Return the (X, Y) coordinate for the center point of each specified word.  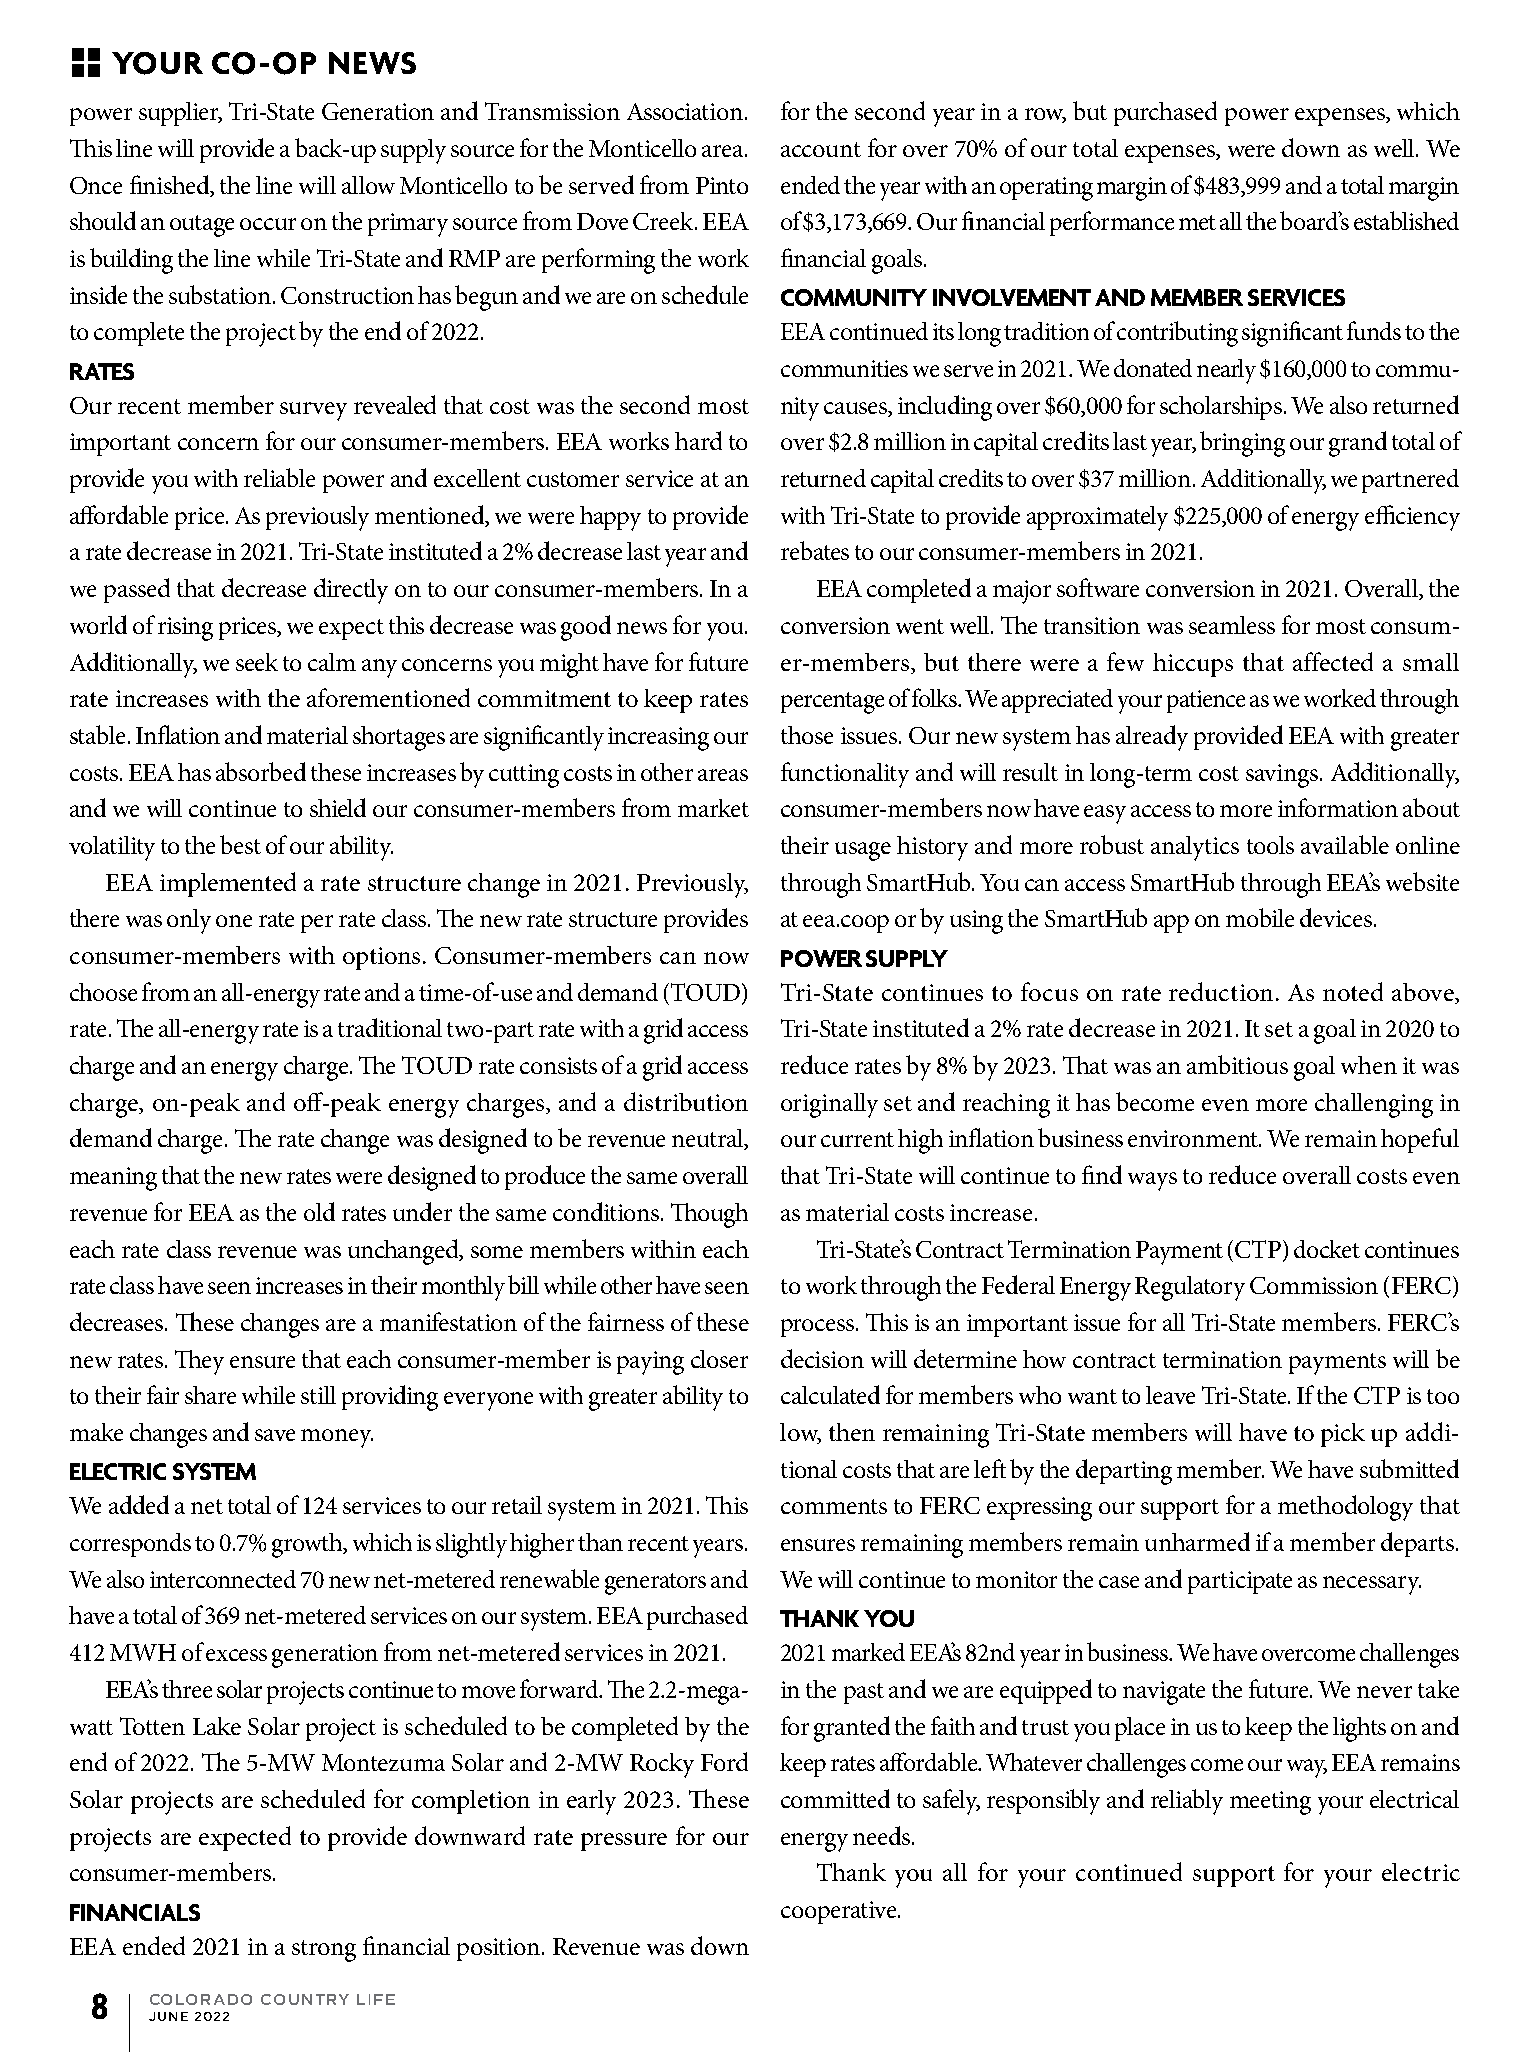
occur (268, 224)
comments (834, 1506)
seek (257, 662)
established (1406, 220)
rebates (815, 550)
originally (829, 1105)
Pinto (722, 185)
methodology (1345, 1508)
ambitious (1237, 1064)
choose (103, 992)
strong (324, 1951)
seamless (1232, 625)
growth (308, 1545)
